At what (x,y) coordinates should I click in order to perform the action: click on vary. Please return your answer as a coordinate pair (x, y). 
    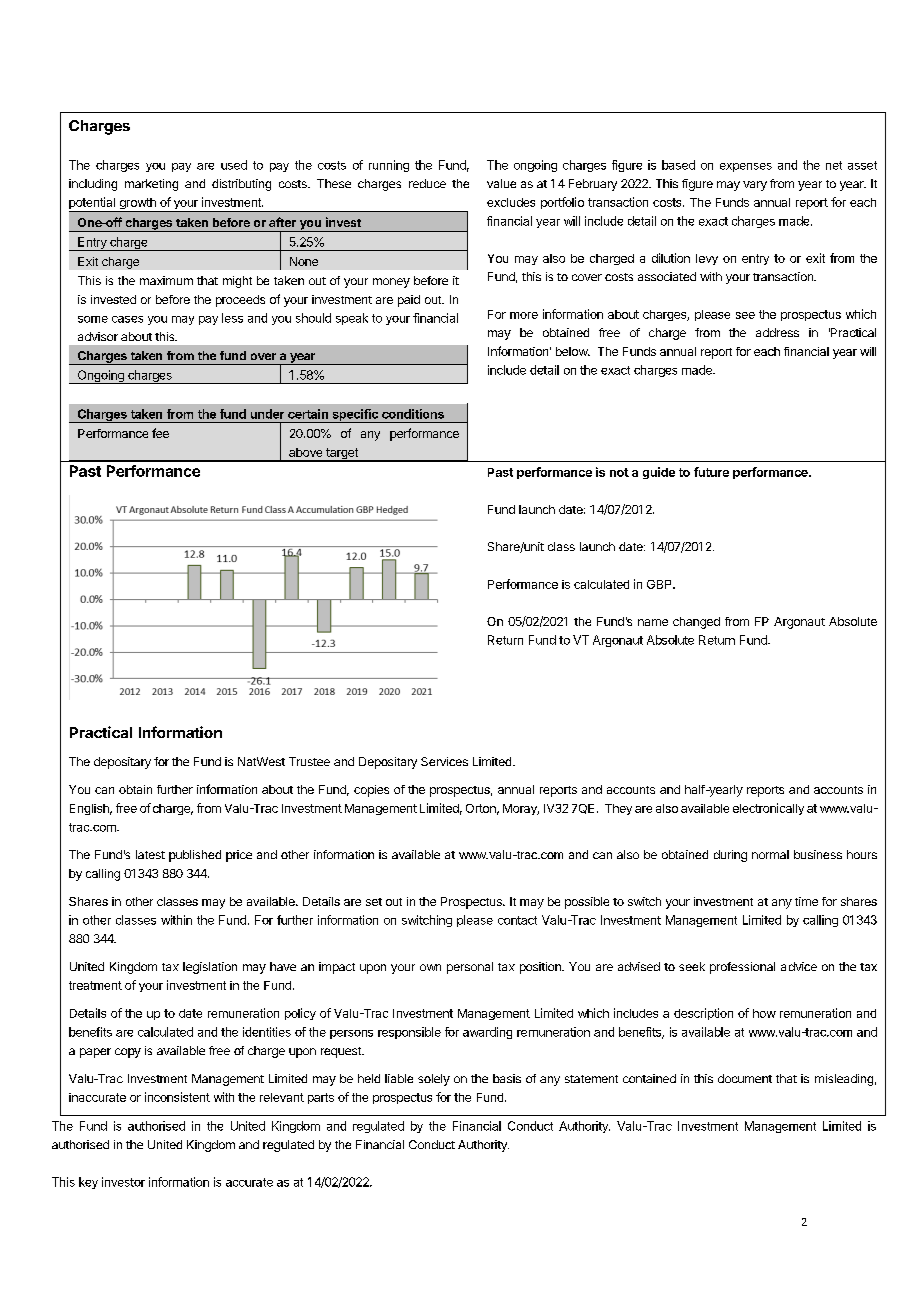
    Looking at the image, I should click on (755, 186).
